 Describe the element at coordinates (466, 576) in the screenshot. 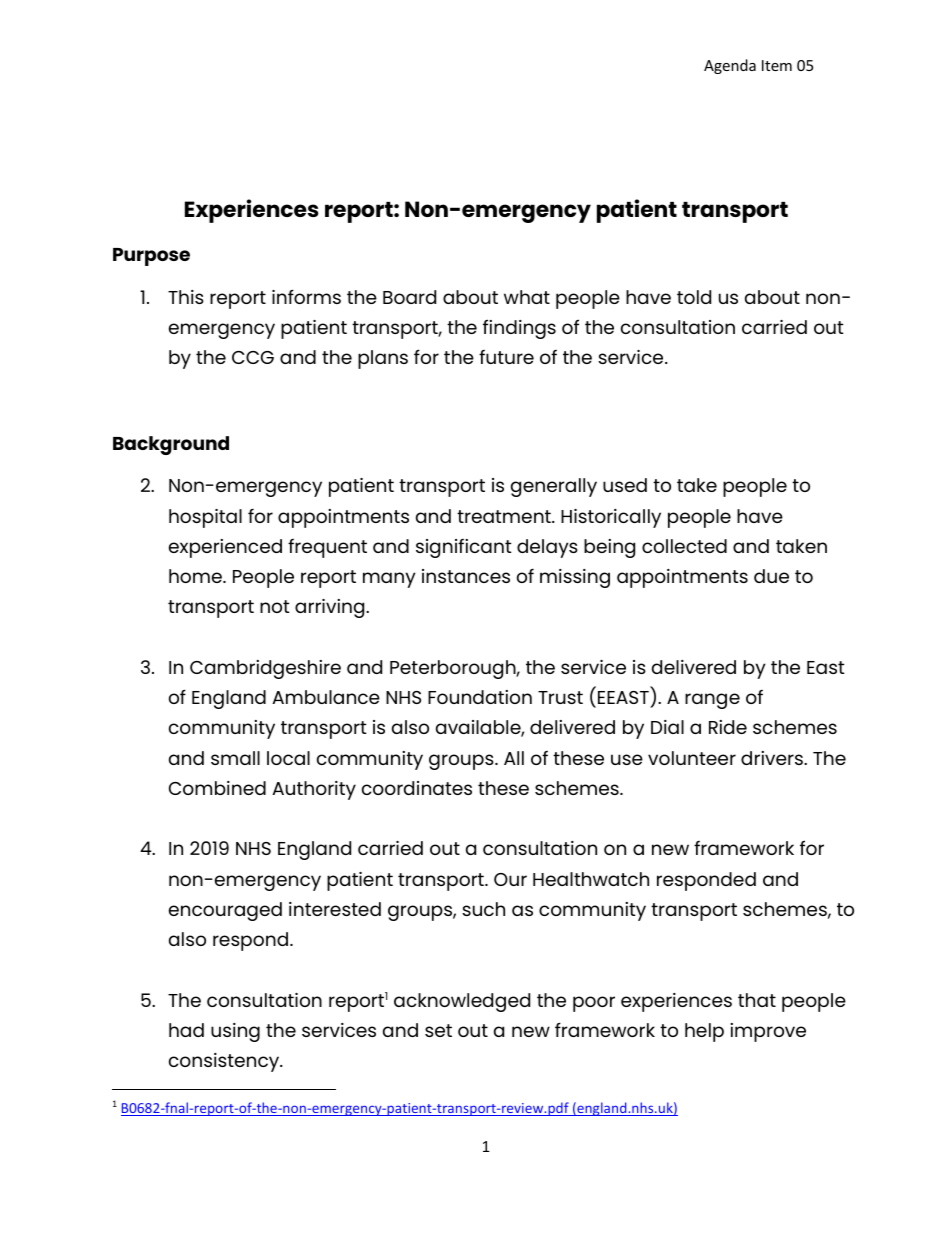

I see `instances` at that location.
